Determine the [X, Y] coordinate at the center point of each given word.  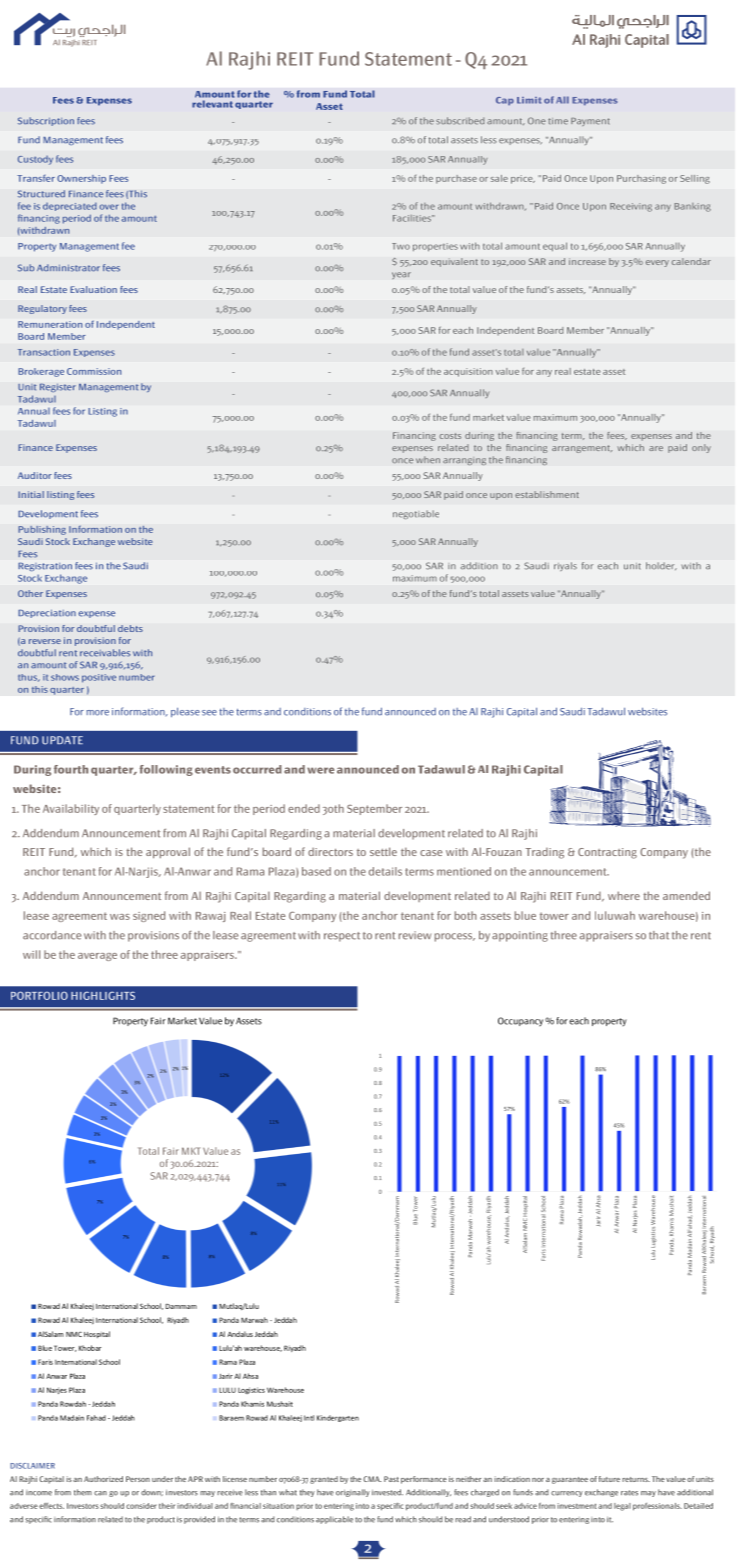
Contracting [607, 853]
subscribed [460, 121]
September [374, 809]
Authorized [103, 1479]
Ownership [81, 179]
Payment [590, 122]
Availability [71, 809]
